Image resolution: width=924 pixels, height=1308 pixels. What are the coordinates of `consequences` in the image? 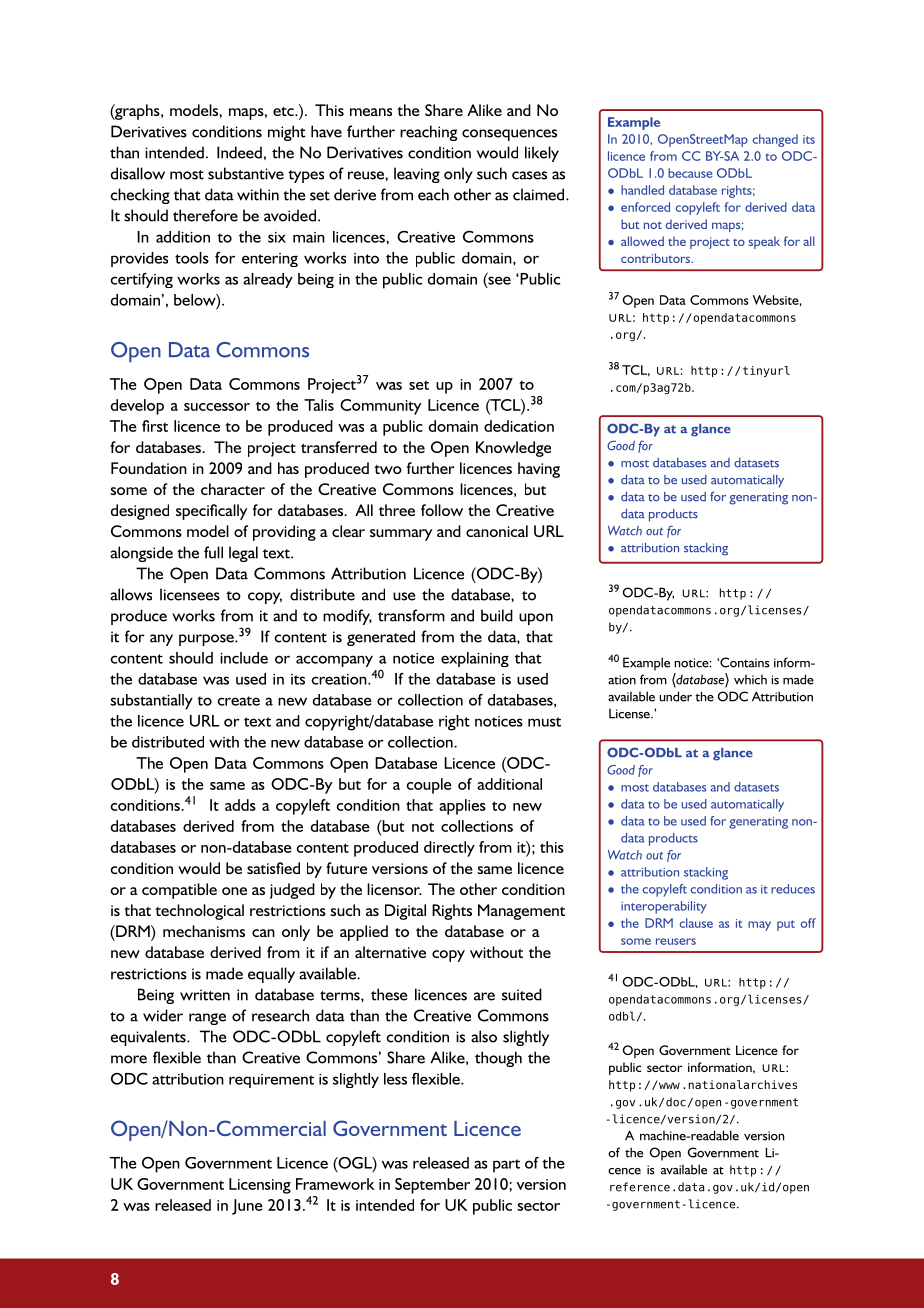 It's located at (509, 135).
